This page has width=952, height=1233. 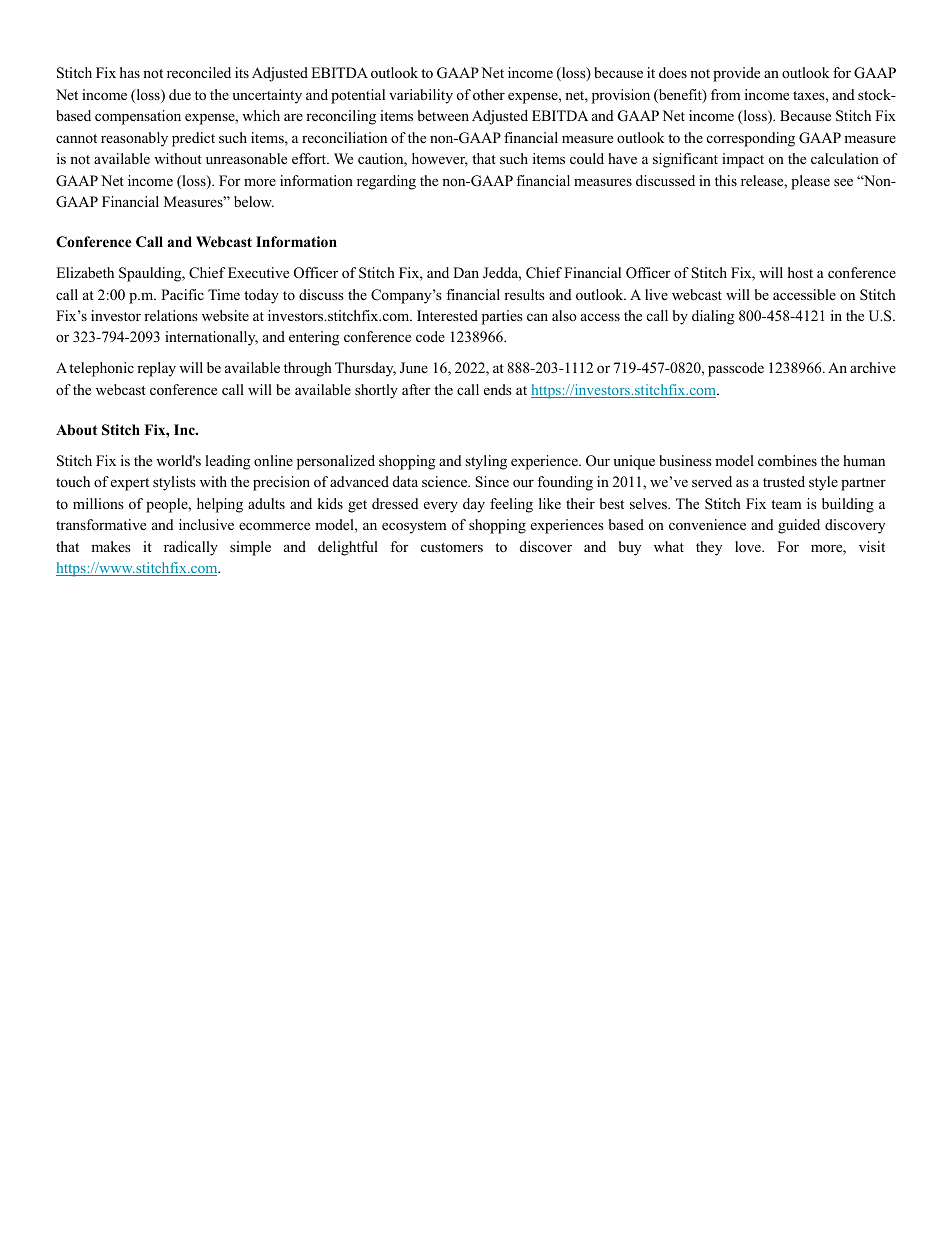 What do you see at coordinates (726, 94) in the page?
I see `from` at bounding box center [726, 94].
